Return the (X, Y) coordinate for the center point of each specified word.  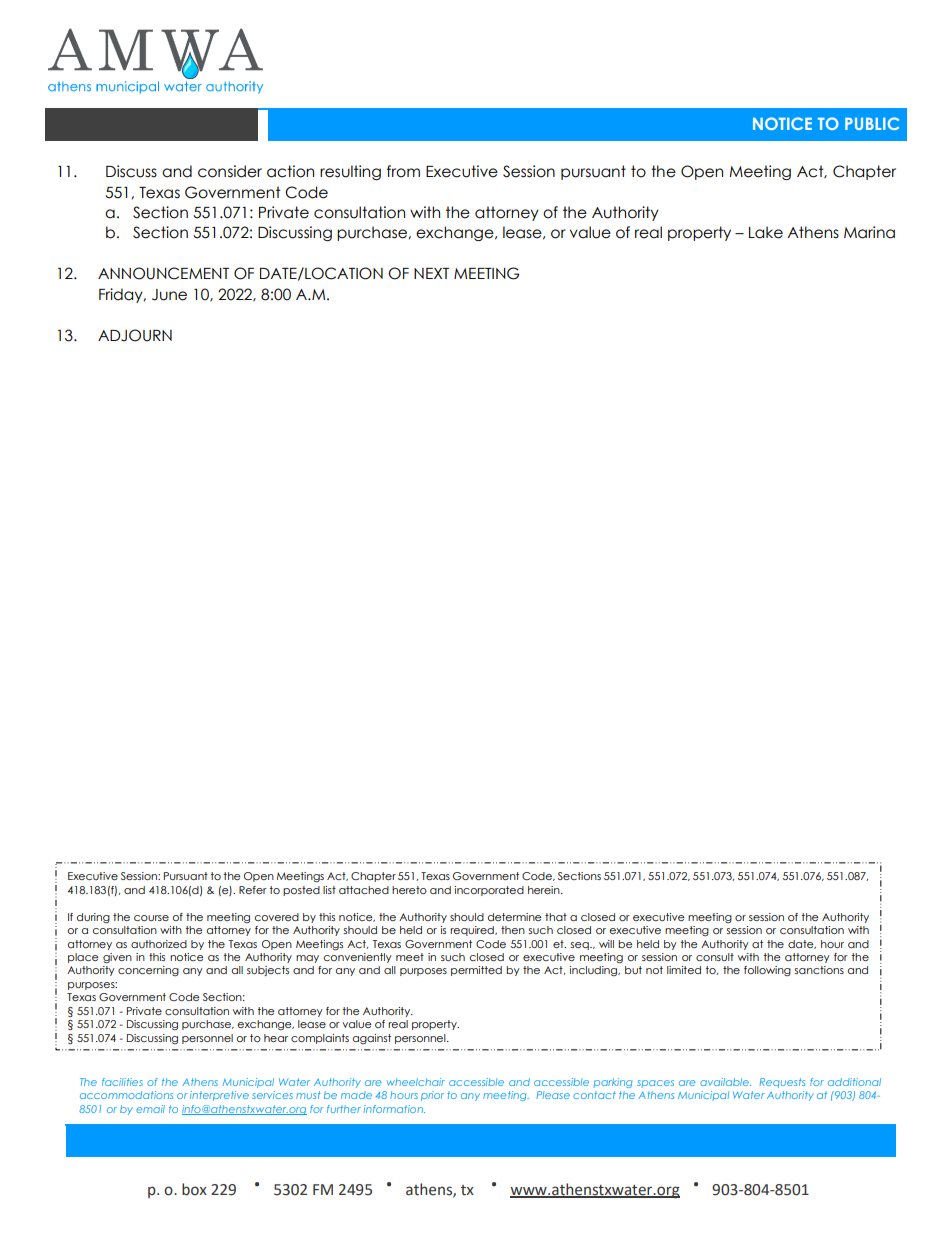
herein (545, 890)
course (151, 918)
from (403, 171)
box (194, 1189)
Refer (253, 890)
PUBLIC (872, 123)
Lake (766, 232)
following (767, 971)
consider (230, 171)
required (473, 931)
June (169, 295)
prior (432, 1096)
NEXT (431, 273)
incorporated (489, 891)
